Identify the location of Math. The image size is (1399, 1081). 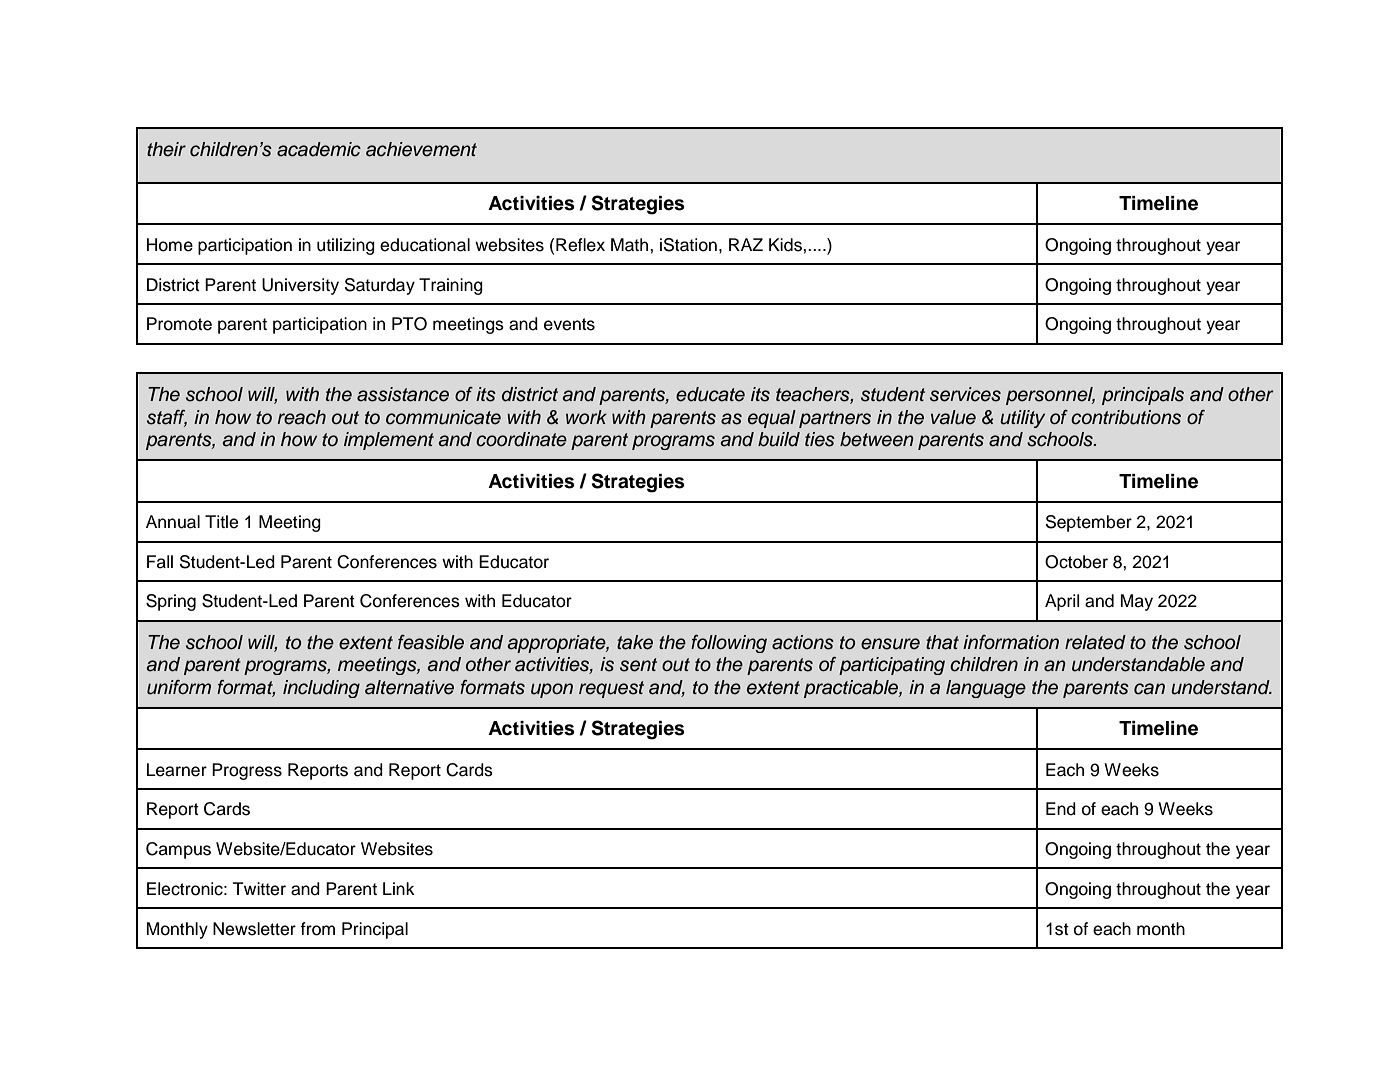
(631, 245).
